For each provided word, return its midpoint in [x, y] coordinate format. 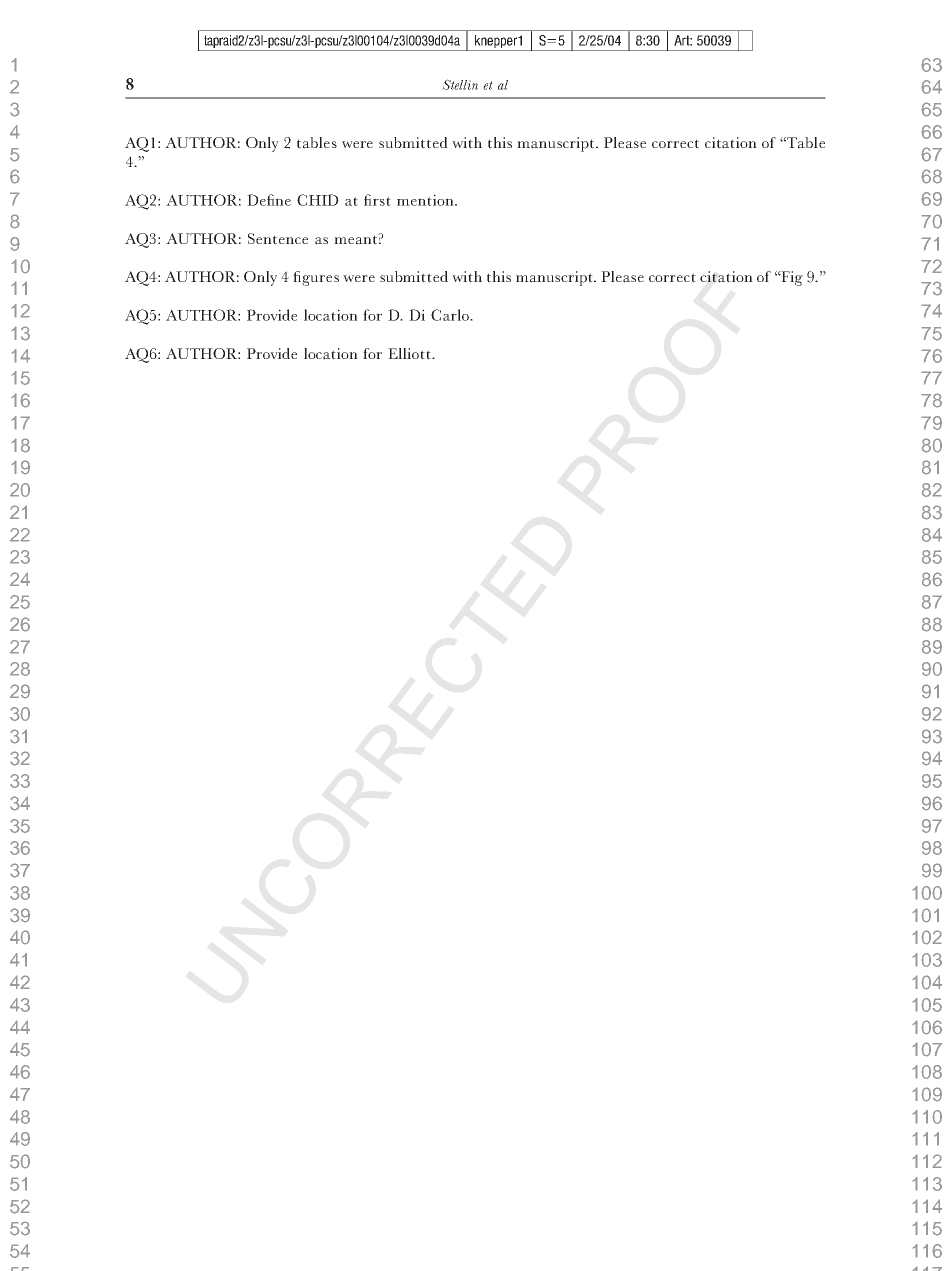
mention [426, 200]
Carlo [451, 315]
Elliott [410, 354]
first [377, 200]
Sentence [278, 239]
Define [269, 200]
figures [316, 278]
